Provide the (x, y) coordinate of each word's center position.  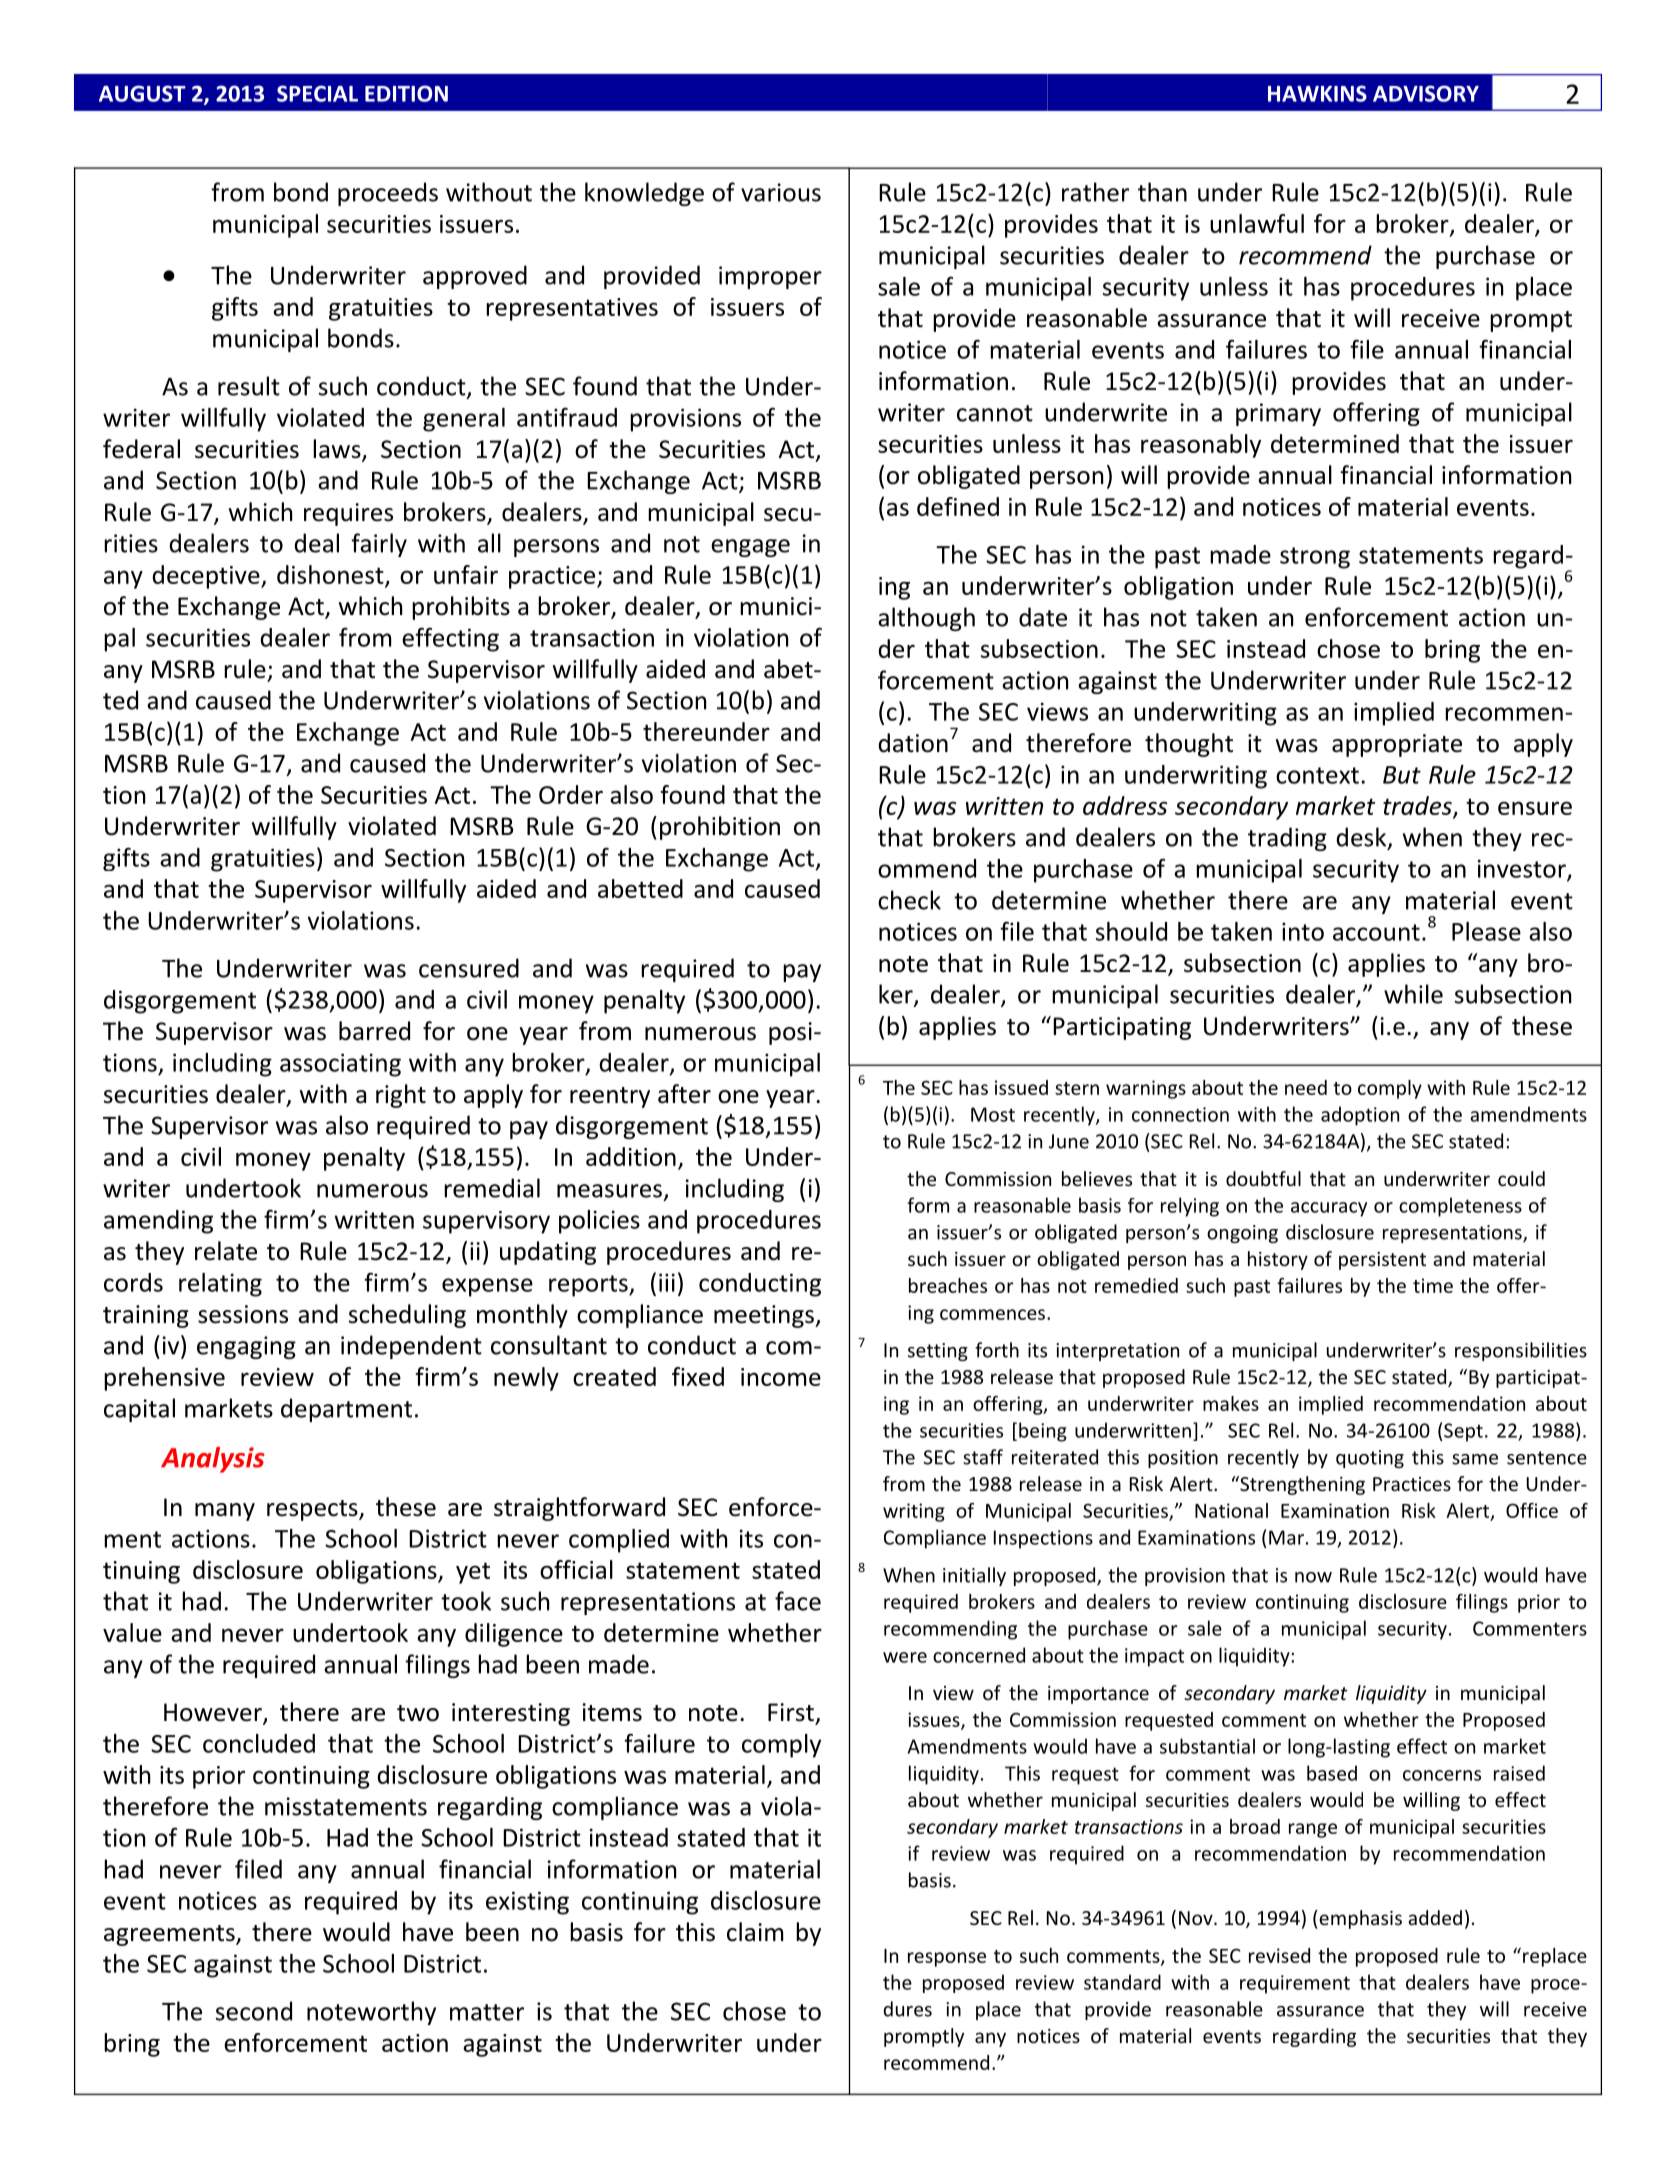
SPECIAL (317, 93)
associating (340, 1065)
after (684, 1094)
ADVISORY (1426, 93)
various (781, 192)
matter (487, 2012)
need (1306, 1087)
